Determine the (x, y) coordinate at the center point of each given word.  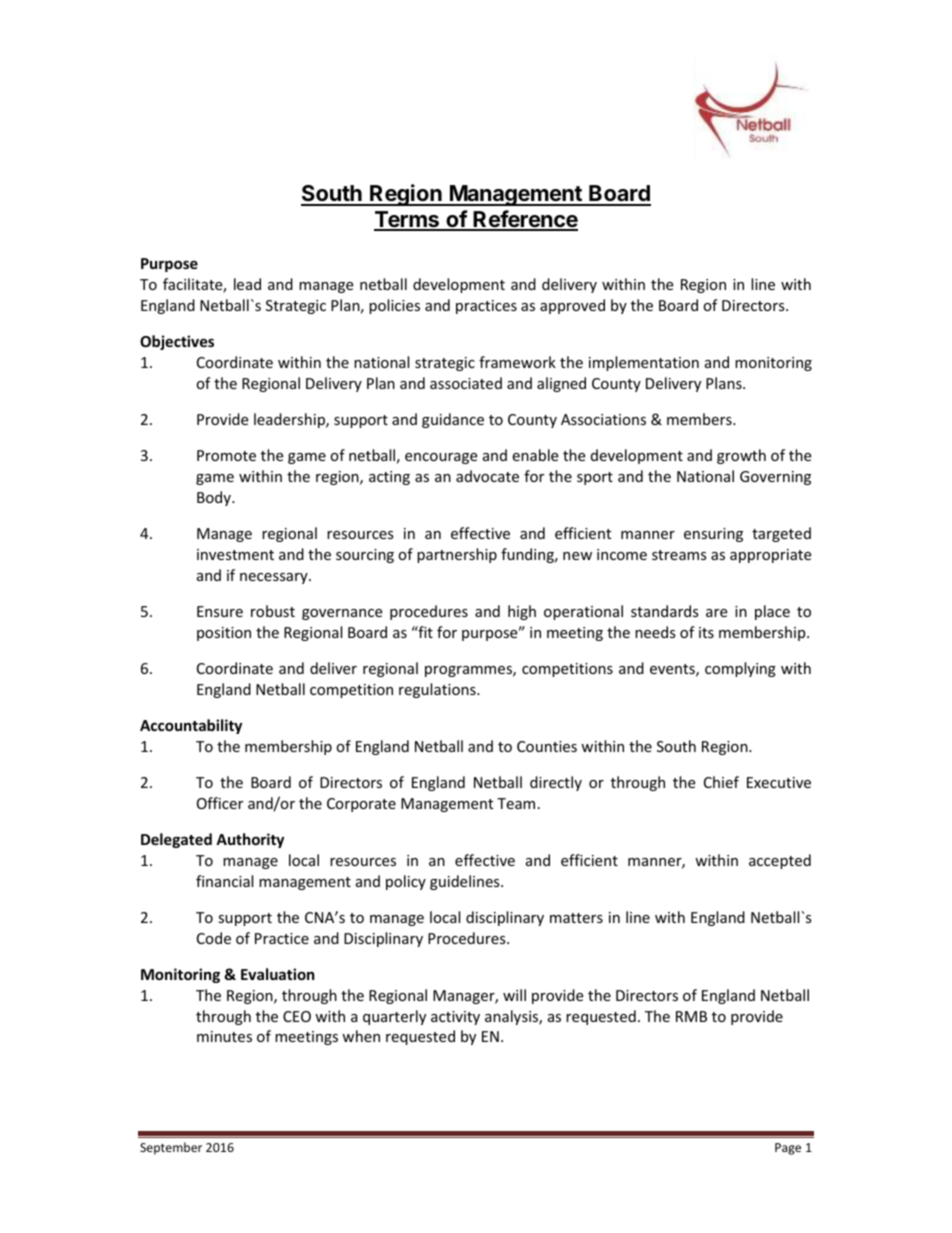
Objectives (177, 342)
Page (788, 1149)
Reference (525, 220)
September (171, 1148)
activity (455, 1018)
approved (572, 306)
